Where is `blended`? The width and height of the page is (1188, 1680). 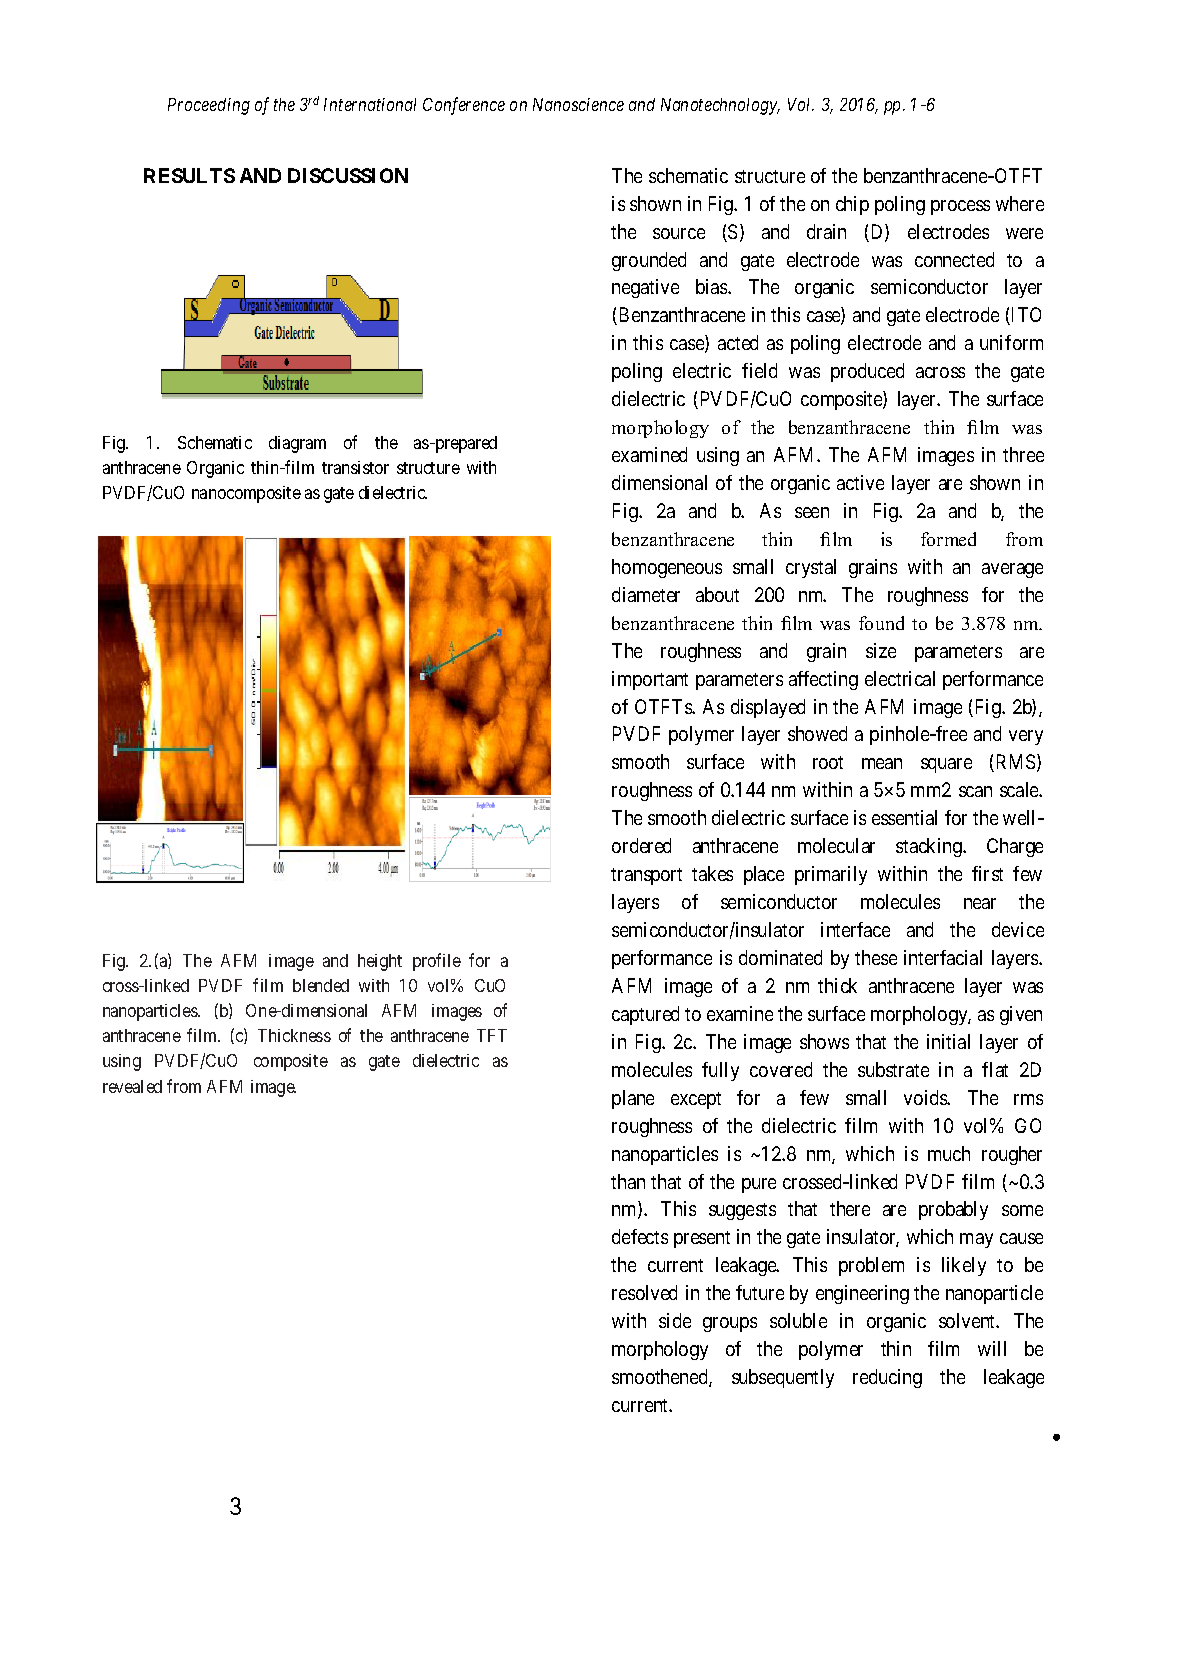 blended is located at coordinates (321, 985).
